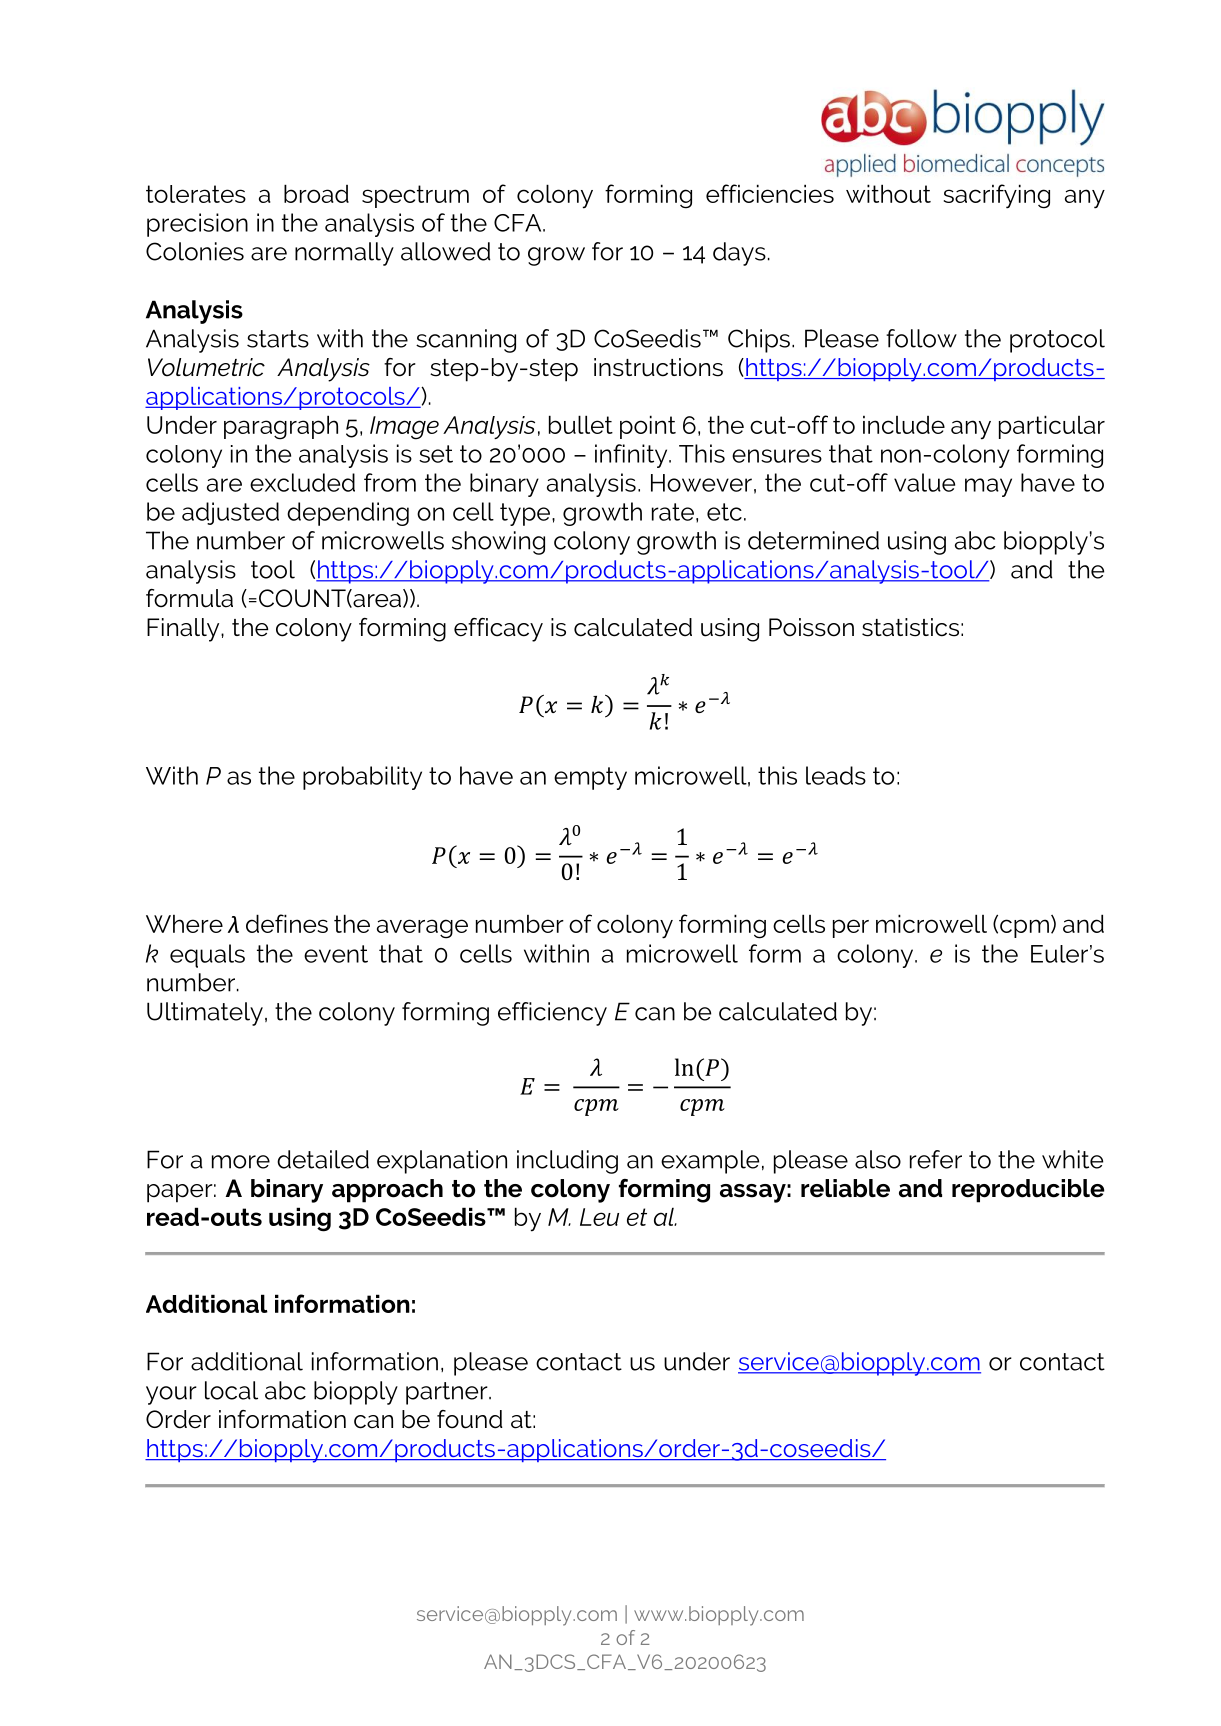 Image resolution: width=1221 pixels, height=1726 pixels. Describe the element at coordinates (231, 1390) in the image. I see `local` at that location.
